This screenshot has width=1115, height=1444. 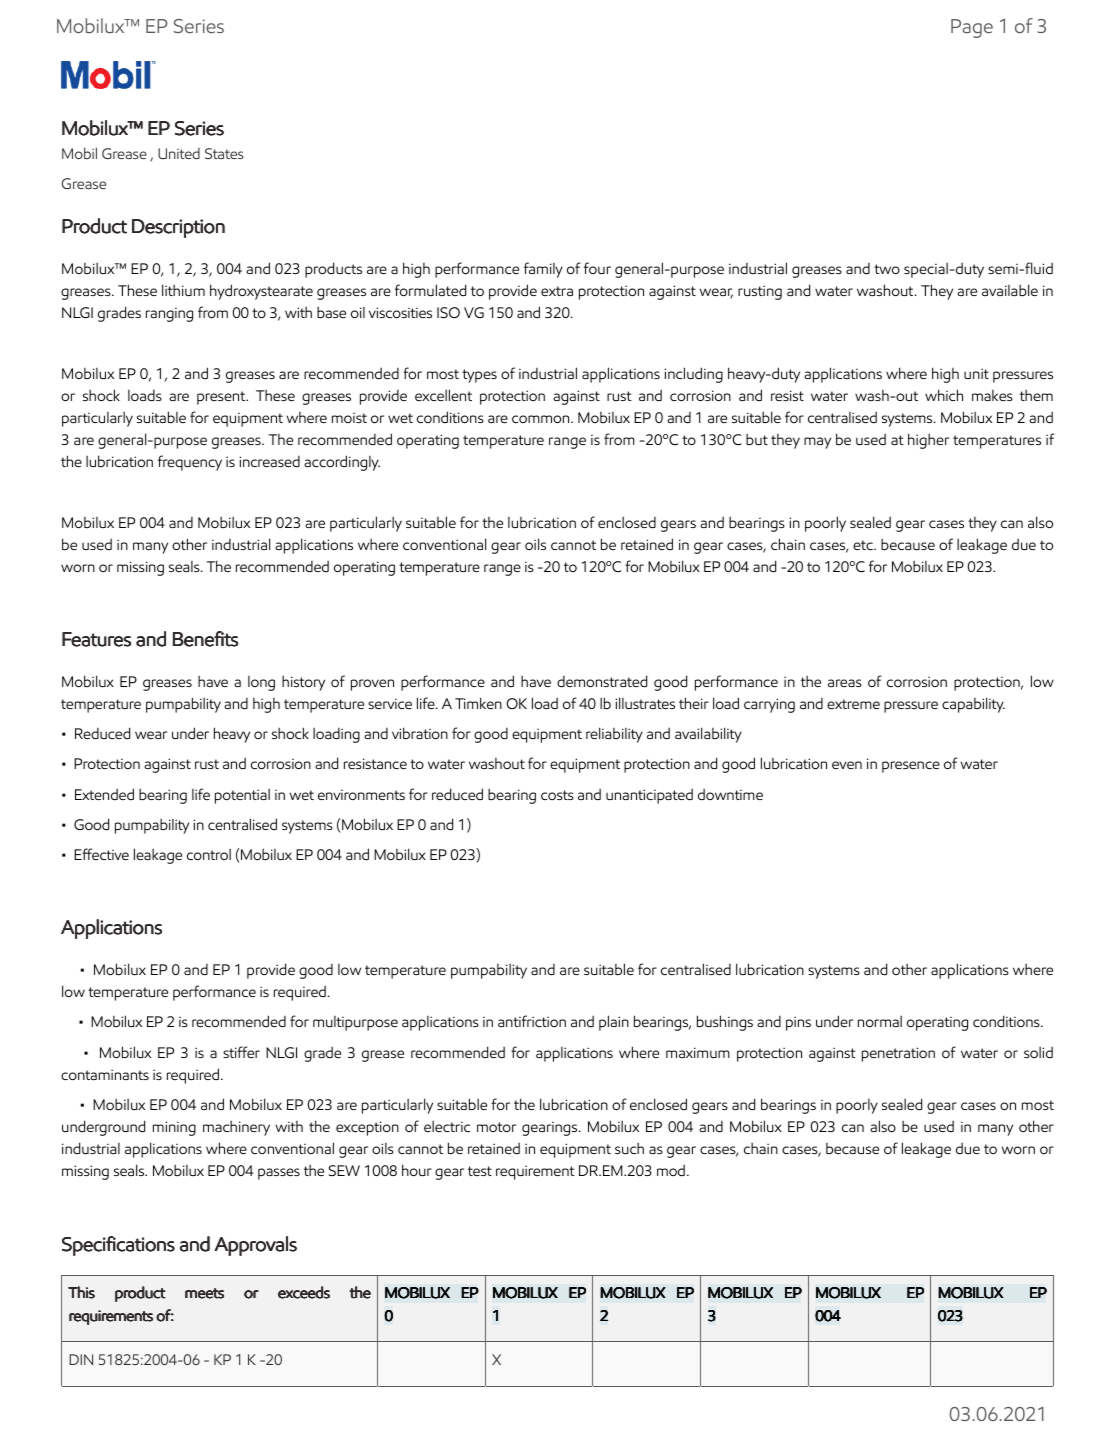 What do you see at coordinates (887, 269) in the screenshot?
I see `two` at bounding box center [887, 269].
